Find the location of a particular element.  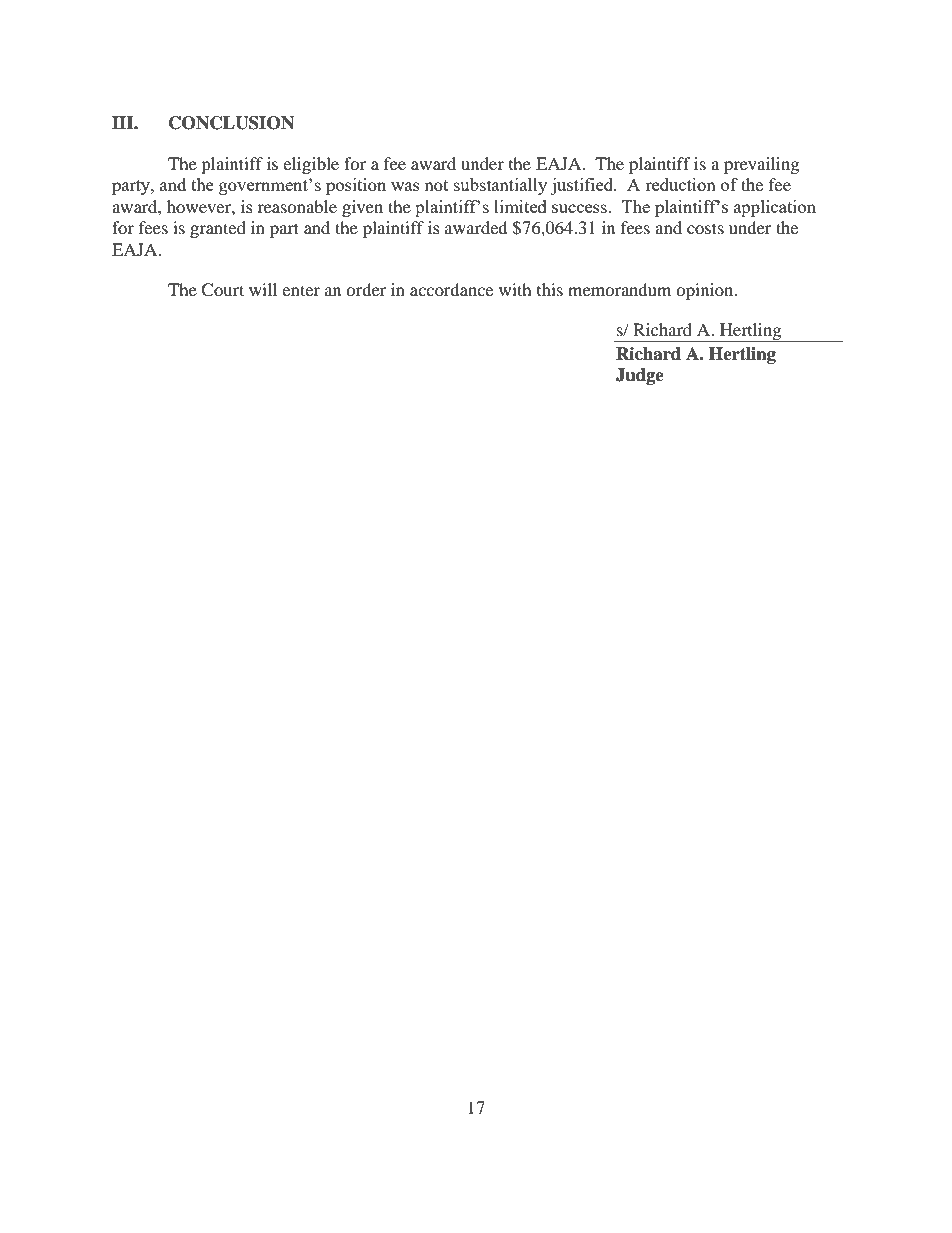

memorandum is located at coordinates (619, 289).
